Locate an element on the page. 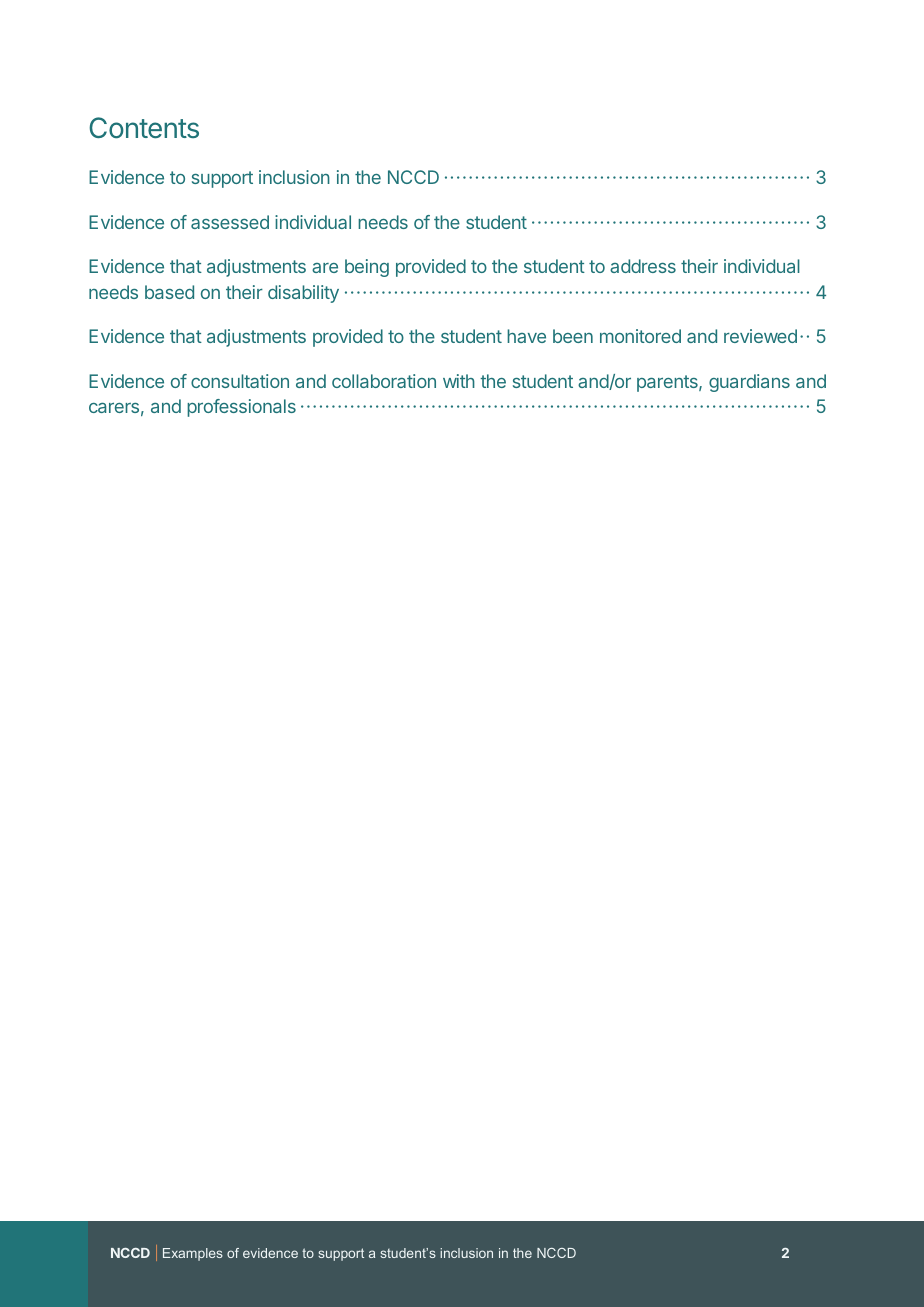 The width and height of the page is (924, 1307). collaboration is located at coordinates (384, 381).
